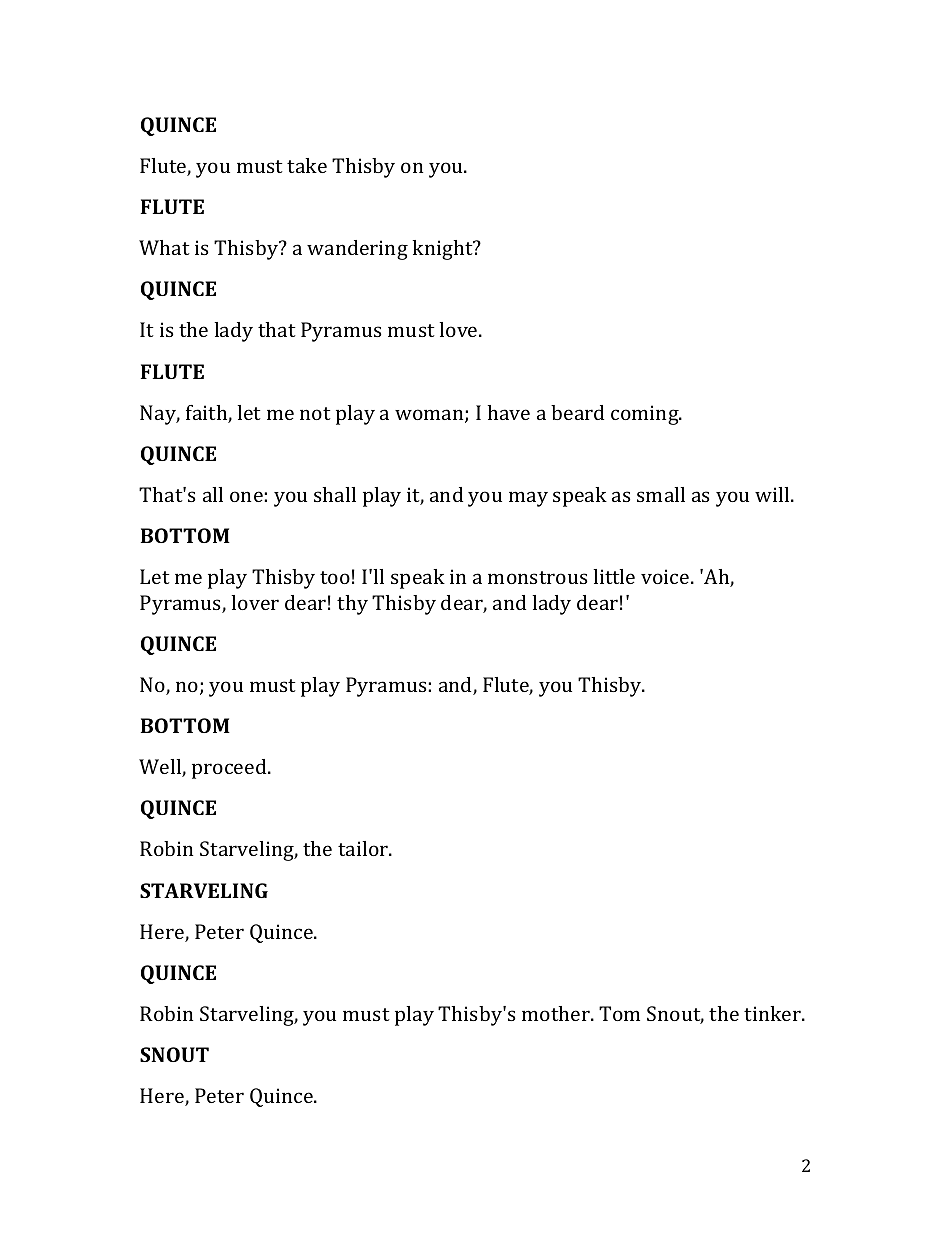 This screenshot has height=1233, width=952. What do you see at coordinates (364, 848) in the screenshot?
I see `tailor` at bounding box center [364, 848].
